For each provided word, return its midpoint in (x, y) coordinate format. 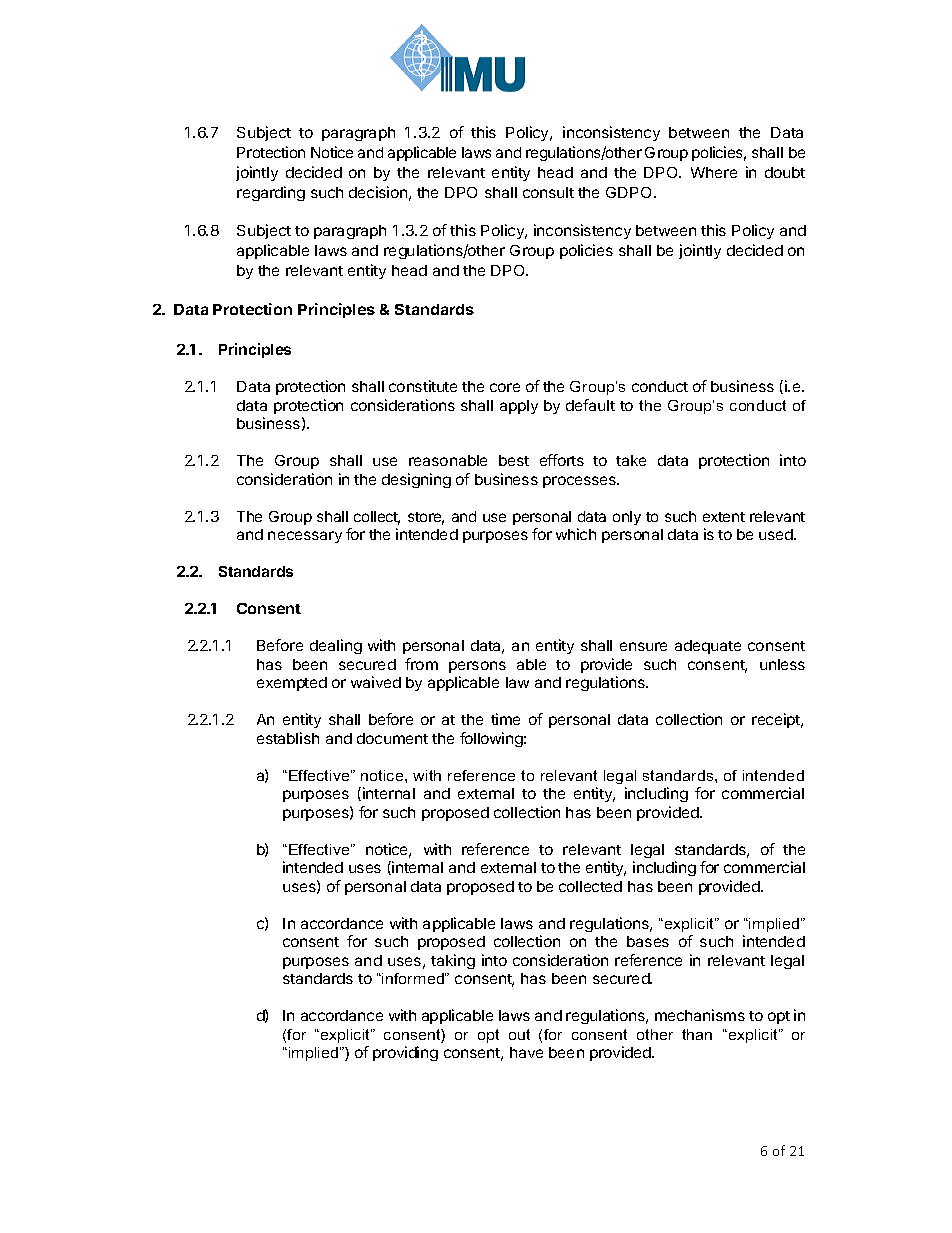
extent (724, 517)
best (514, 460)
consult (548, 192)
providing (405, 1053)
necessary (305, 537)
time (505, 719)
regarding (271, 193)
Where (714, 172)
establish (288, 738)
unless (782, 664)
